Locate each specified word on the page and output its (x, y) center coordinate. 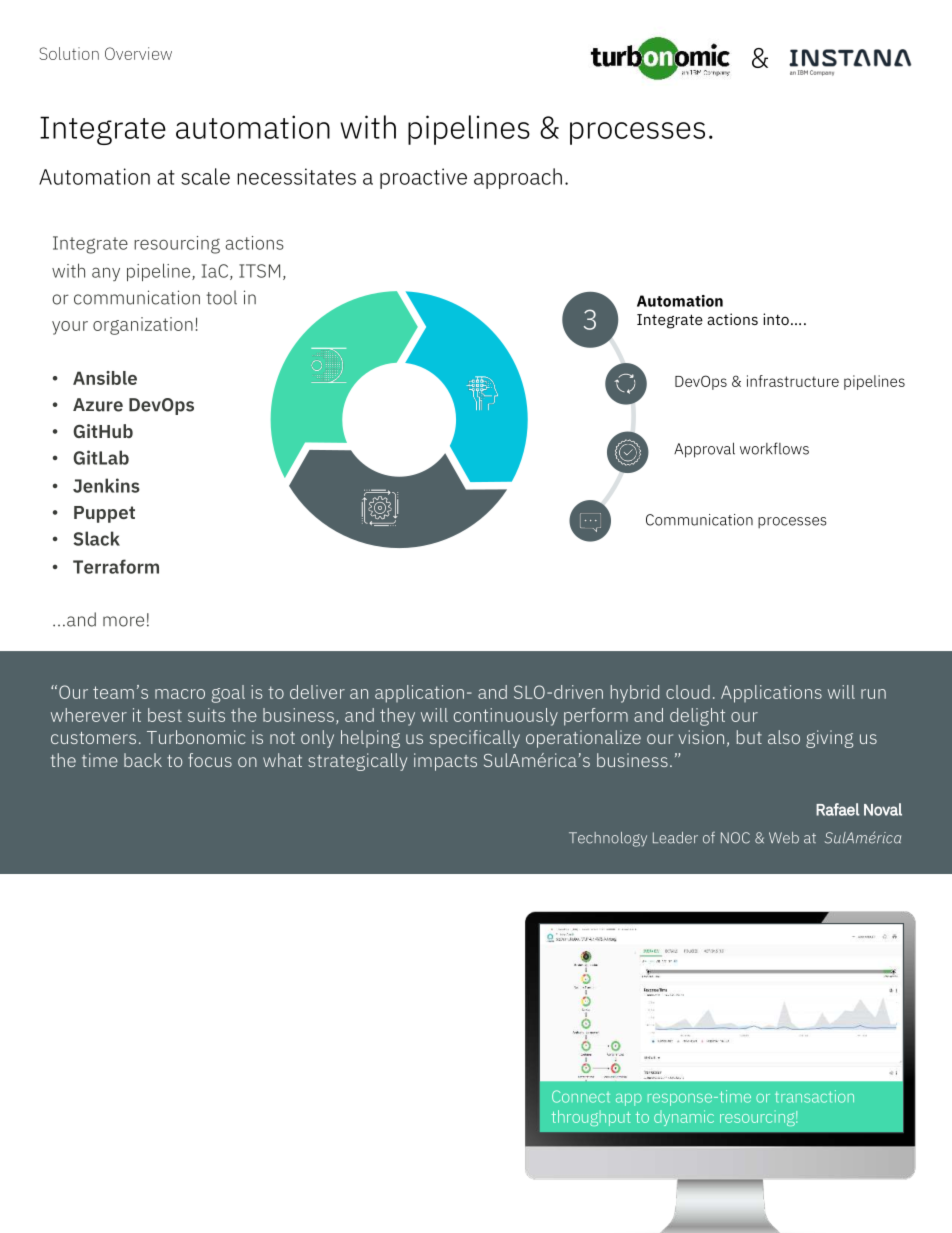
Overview (138, 53)
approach (518, 178)
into (776, 319)
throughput (591, 1118)
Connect (581, 1096)
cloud (688, 692)
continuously (506, 717)
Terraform (116, 566)
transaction (814, 1096)
